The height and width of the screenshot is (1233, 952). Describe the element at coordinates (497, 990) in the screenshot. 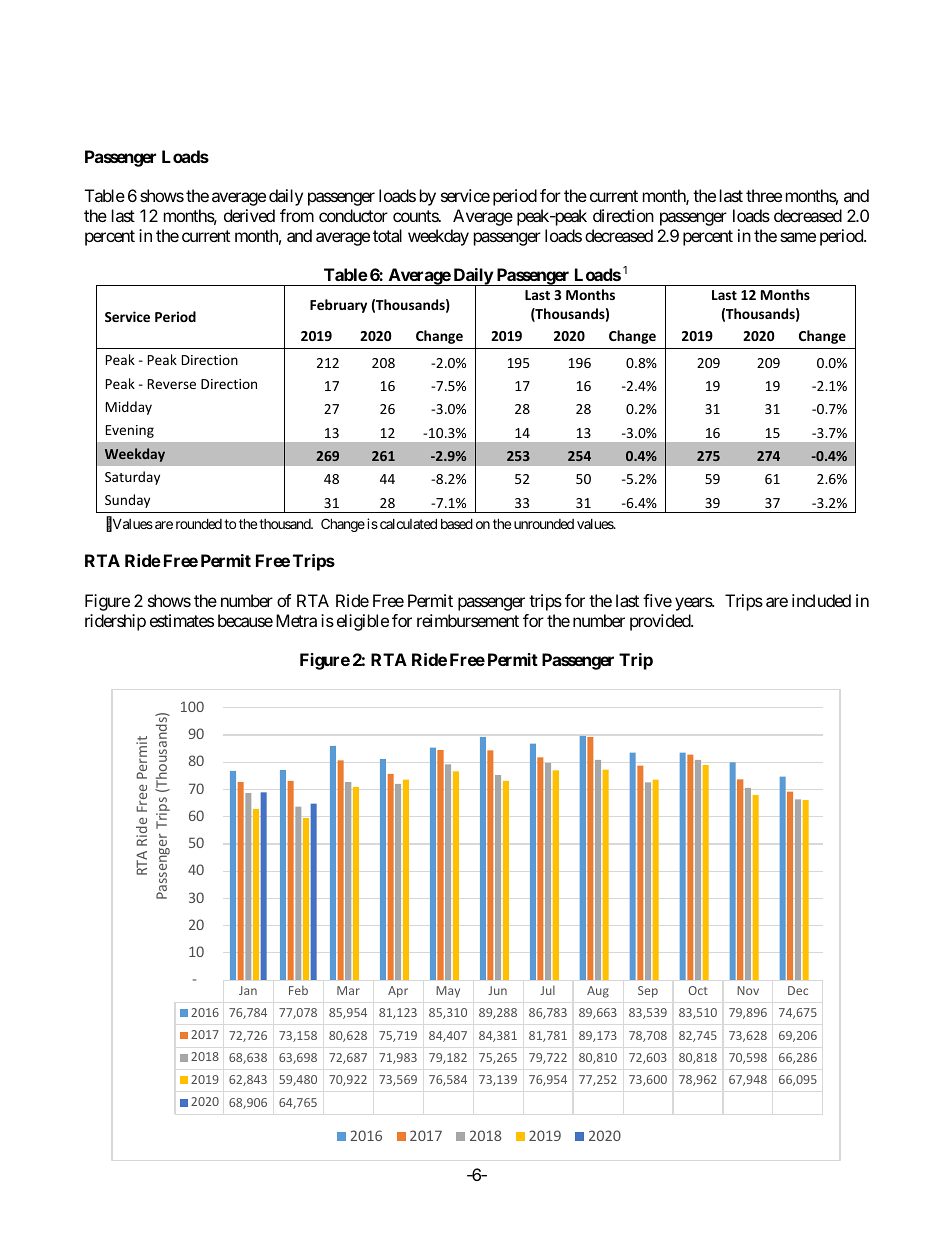

I see `Jun` at that location.
